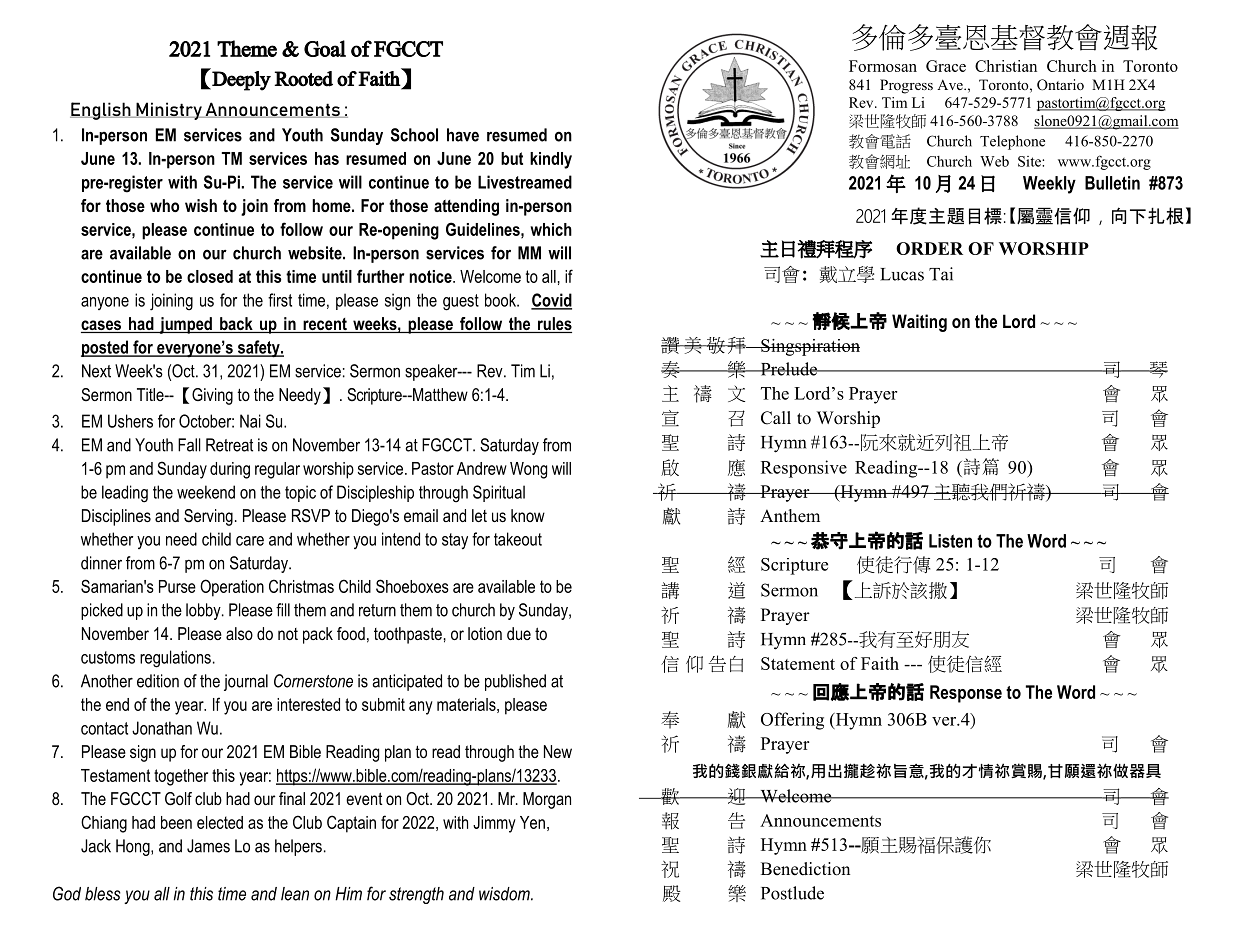 This screenshot has width=1233, height=952. Describe the element at coordinates (553, 325) in the screenshot. I see `rules` at that location.
